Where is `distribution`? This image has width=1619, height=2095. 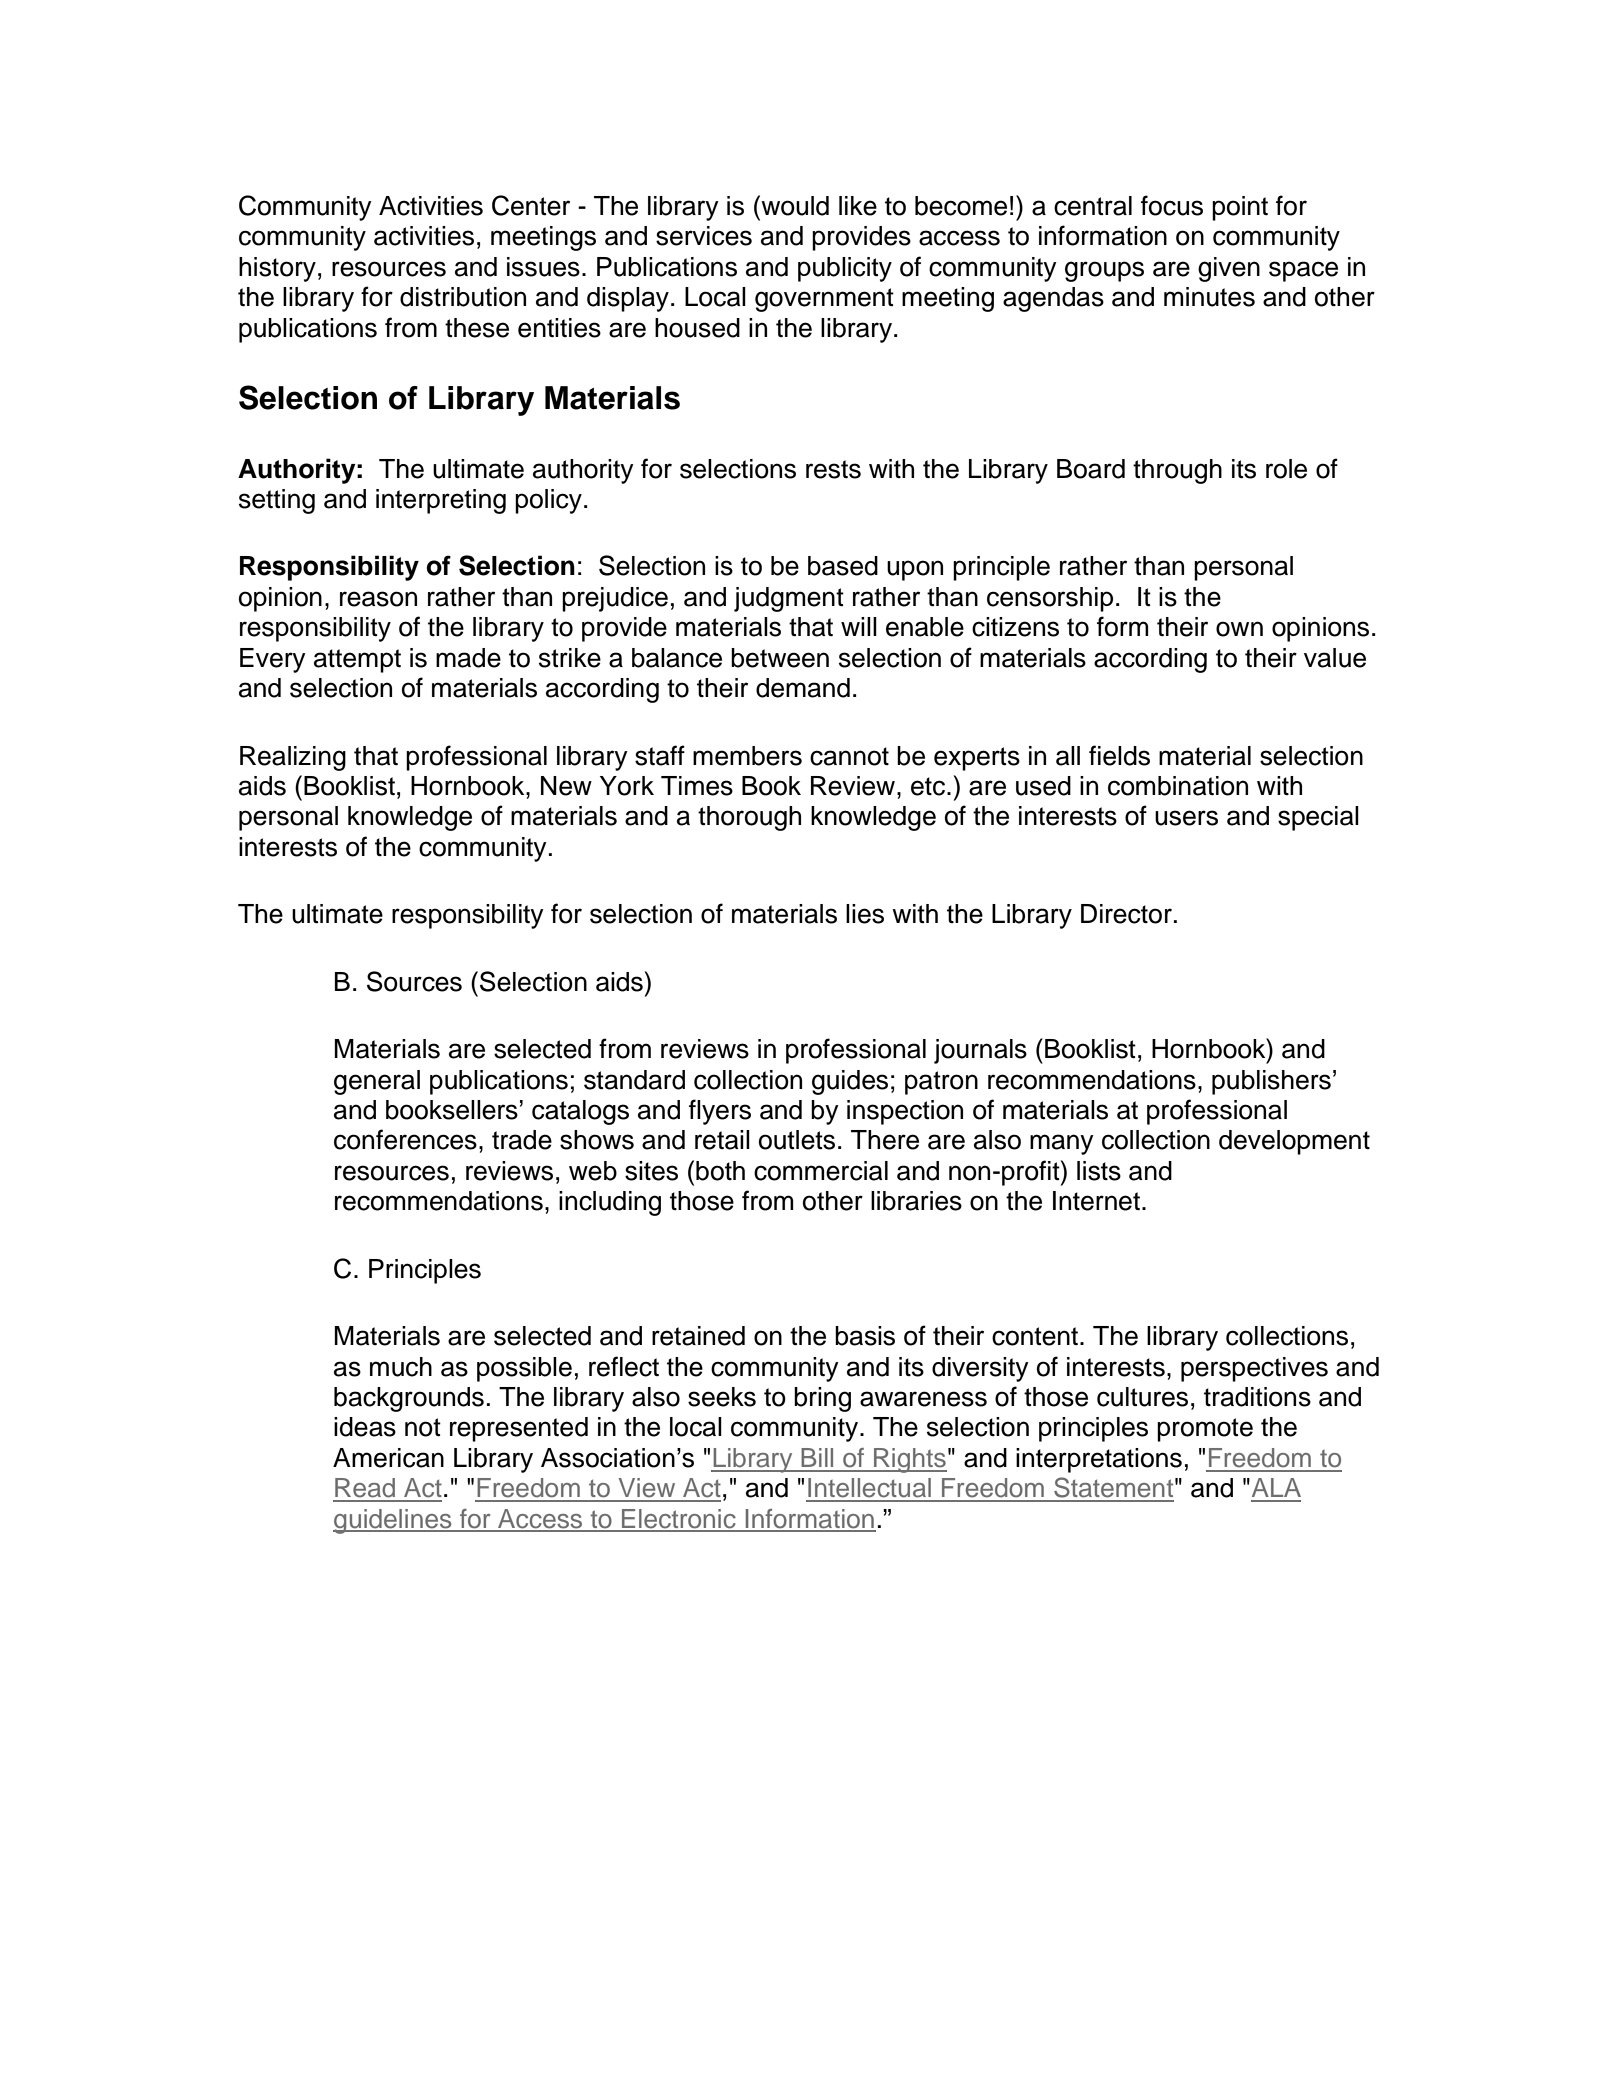 distribution is located at coordinates (463, 297).
